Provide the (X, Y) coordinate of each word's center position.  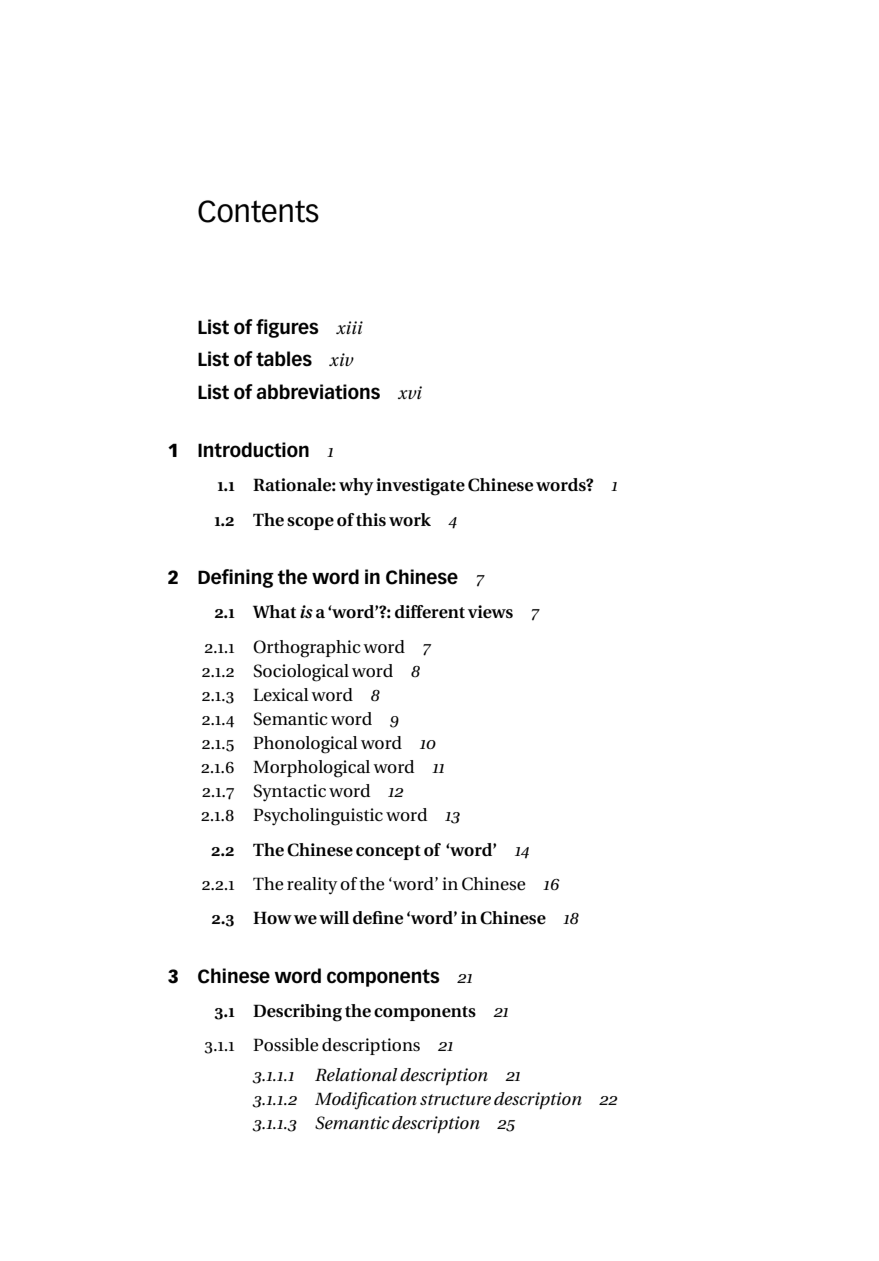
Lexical (281, 695)
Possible (286, 1045)
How (272, 918)
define (378, 918)
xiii (349, 327)
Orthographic (307, 649)
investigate (420, 487)
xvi (410, 392)
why (356, 486)
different (430, 612)
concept (388, 852)
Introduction (253, 450)
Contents (258, 211)
